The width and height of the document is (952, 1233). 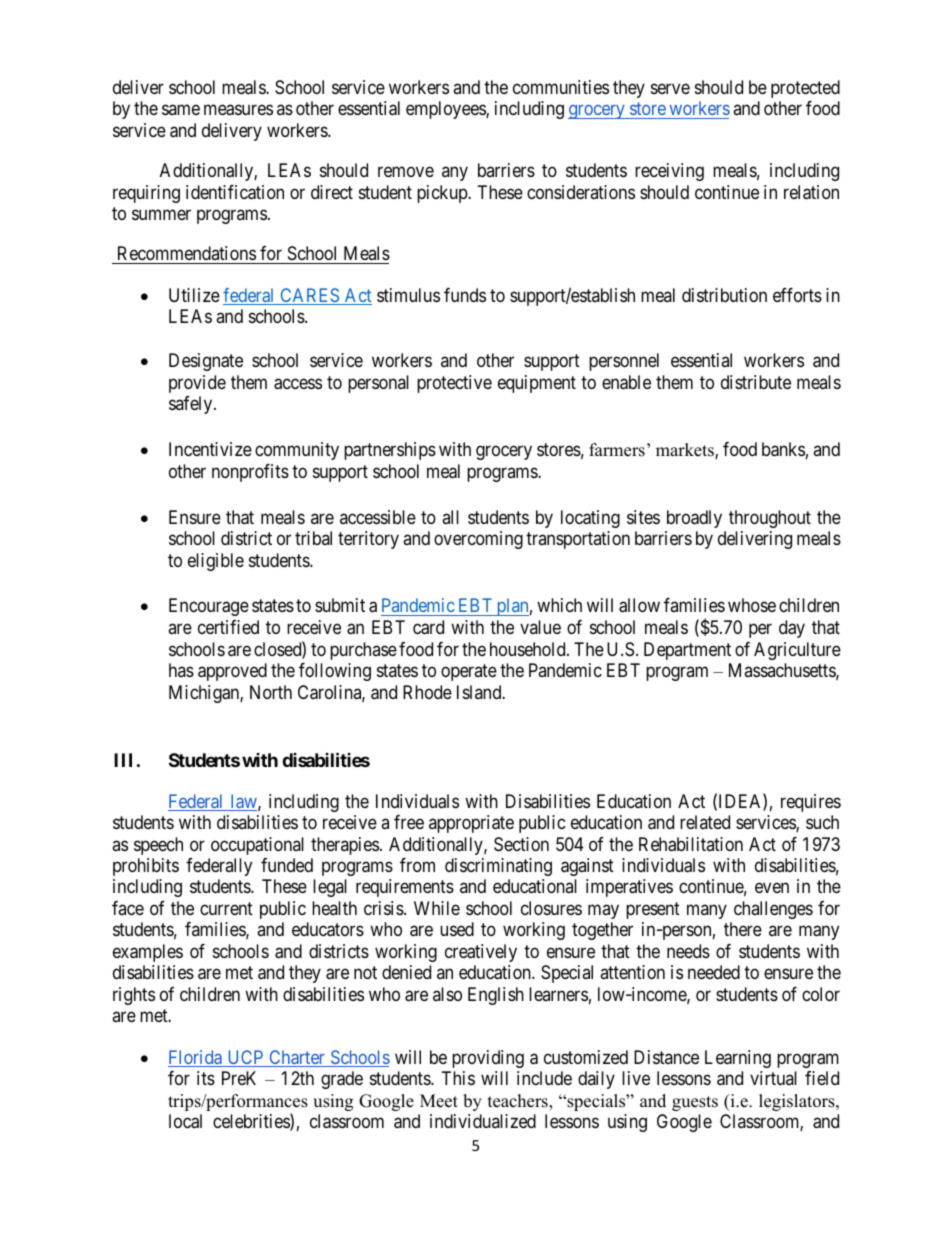 What do you see at coordinates (257, 846) in the document?
I see `occupational` at bounding box center [257, 846].
